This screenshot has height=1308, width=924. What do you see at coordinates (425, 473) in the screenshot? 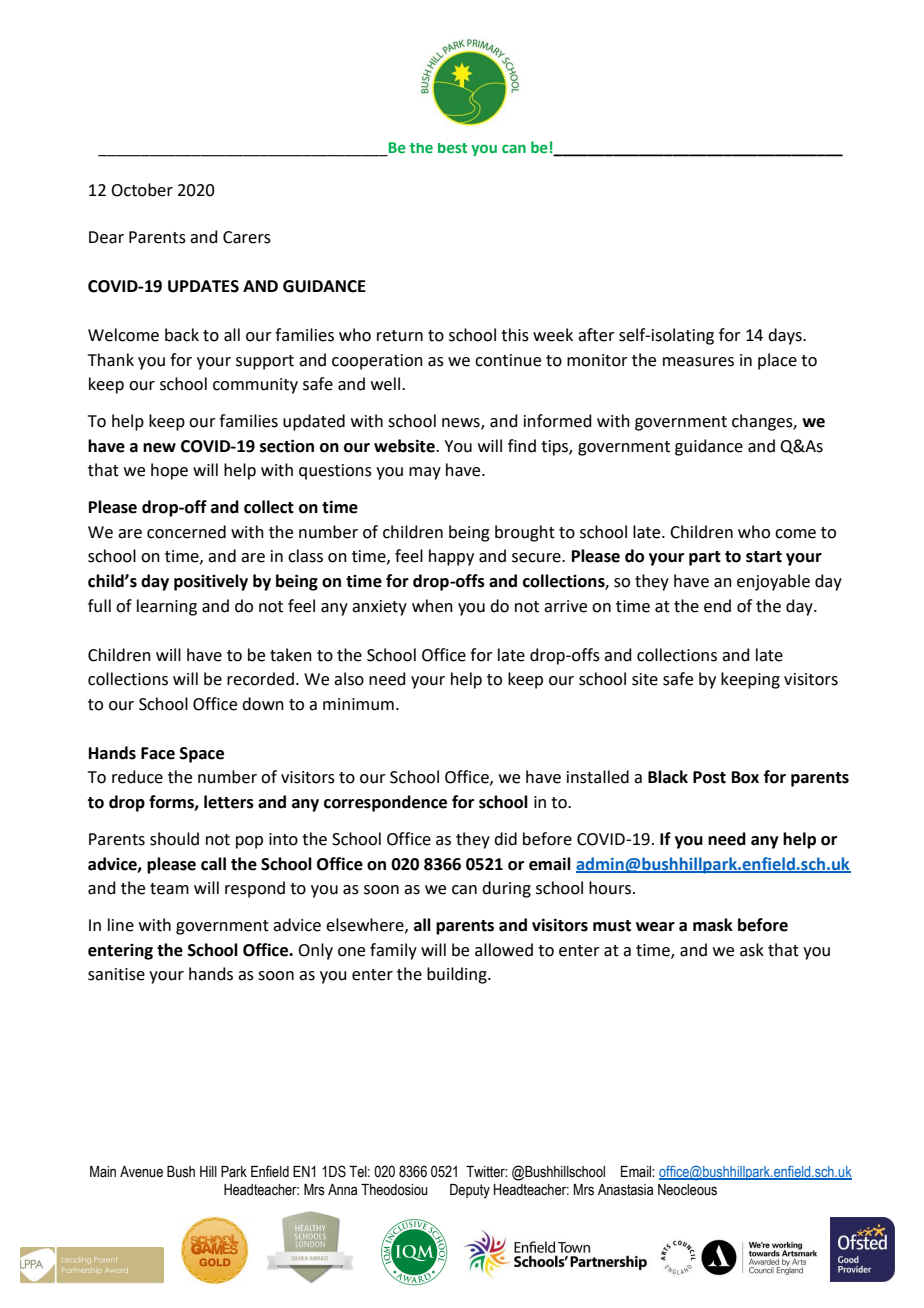
I see `may` at bounding box center [425, 473].
